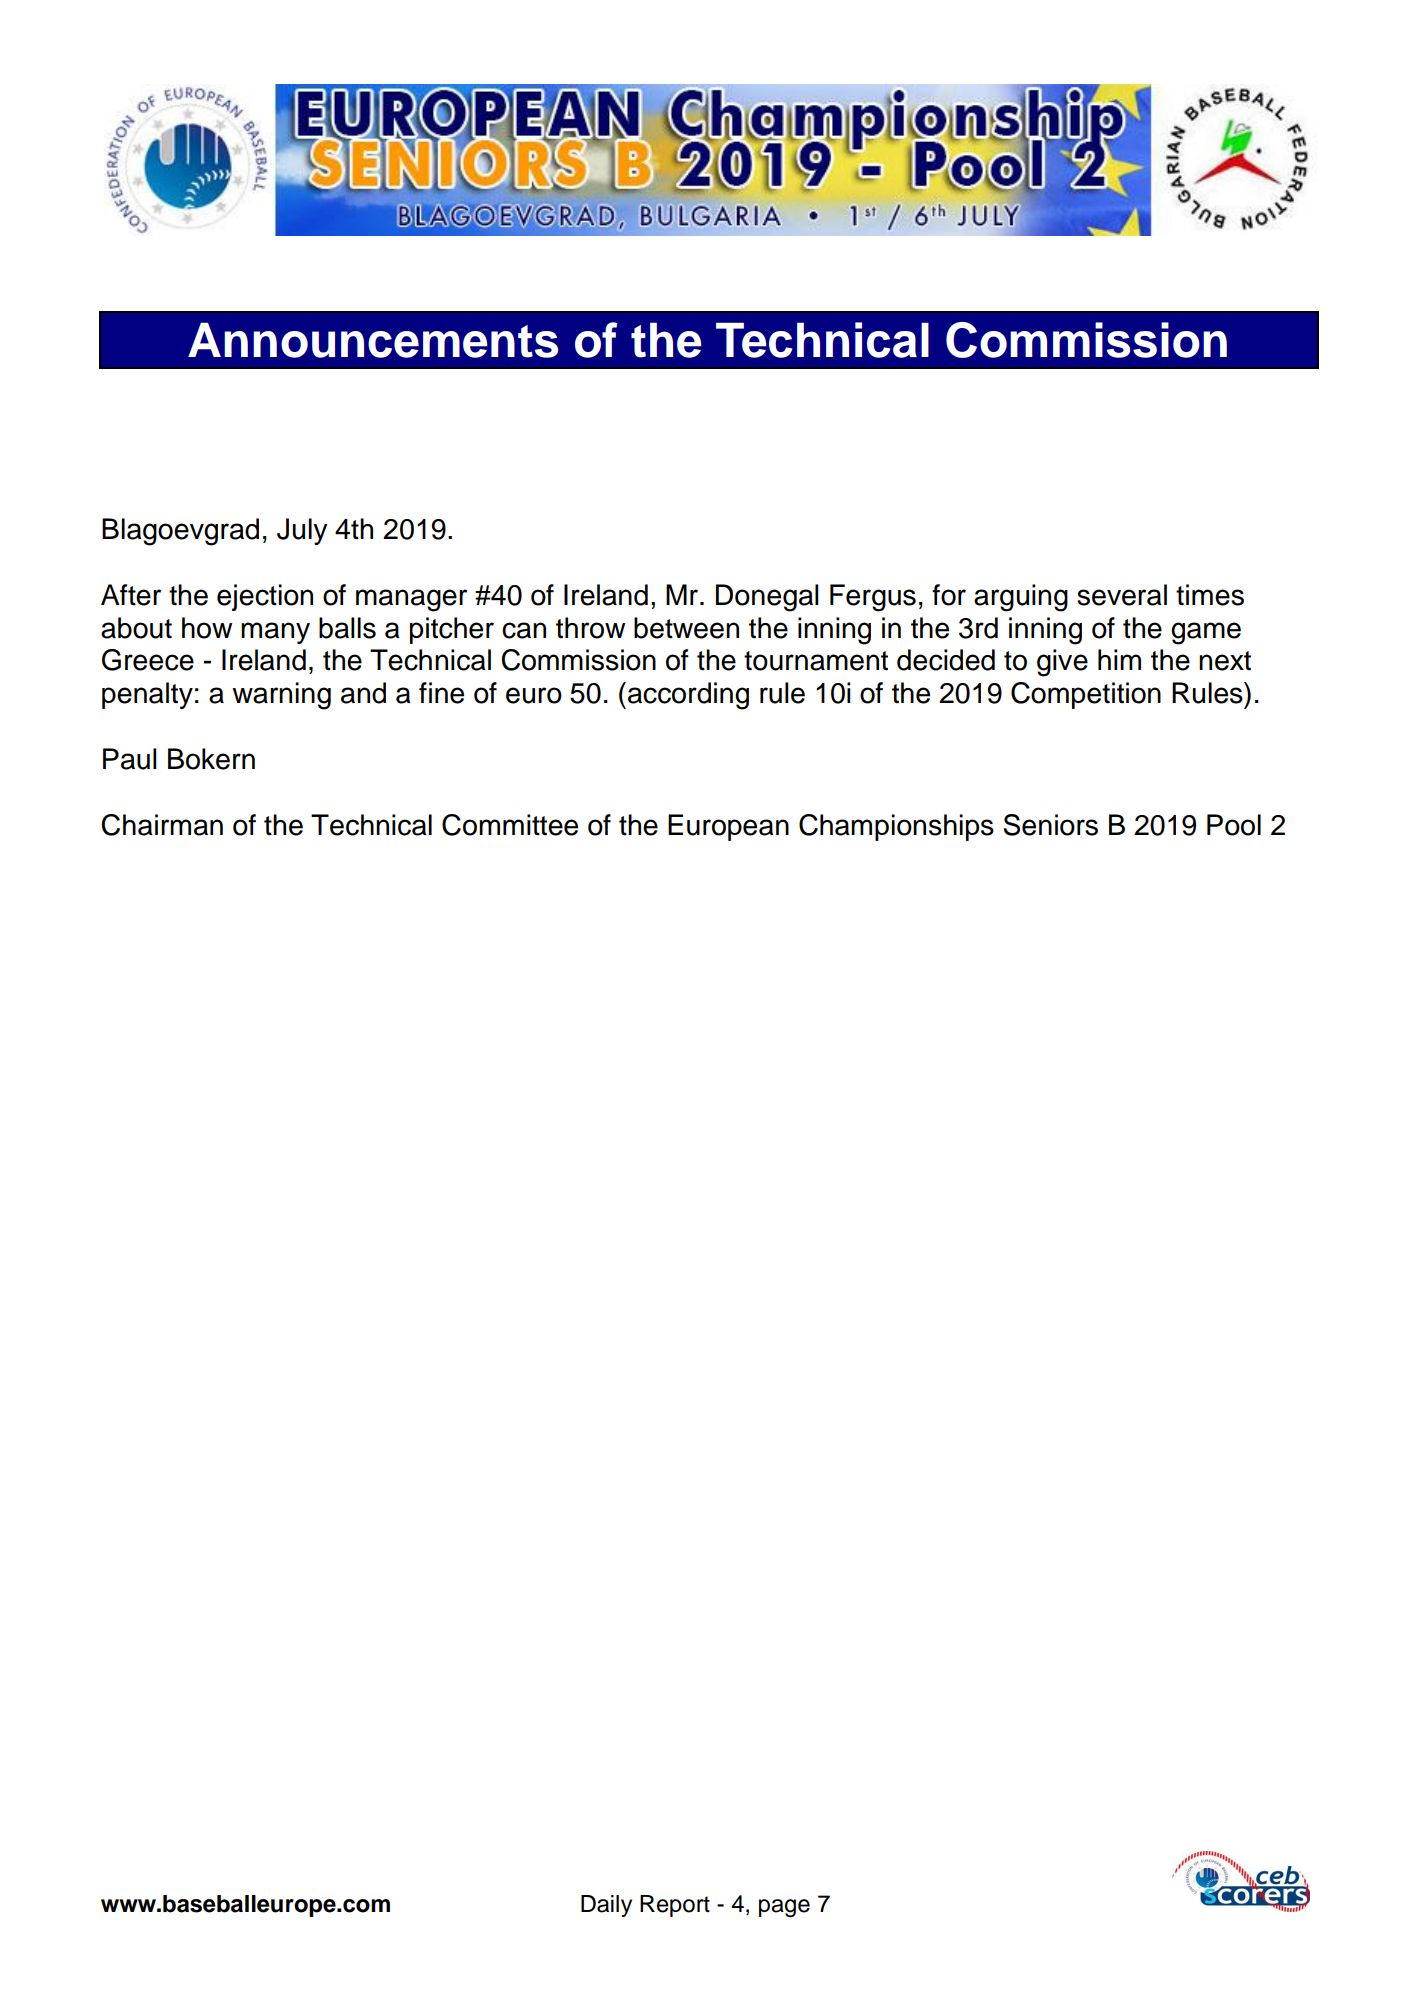  What do you see at coordinates (606, 1906) in the screenshot?
I see `Daily` at bounding box center [606, 1906].
